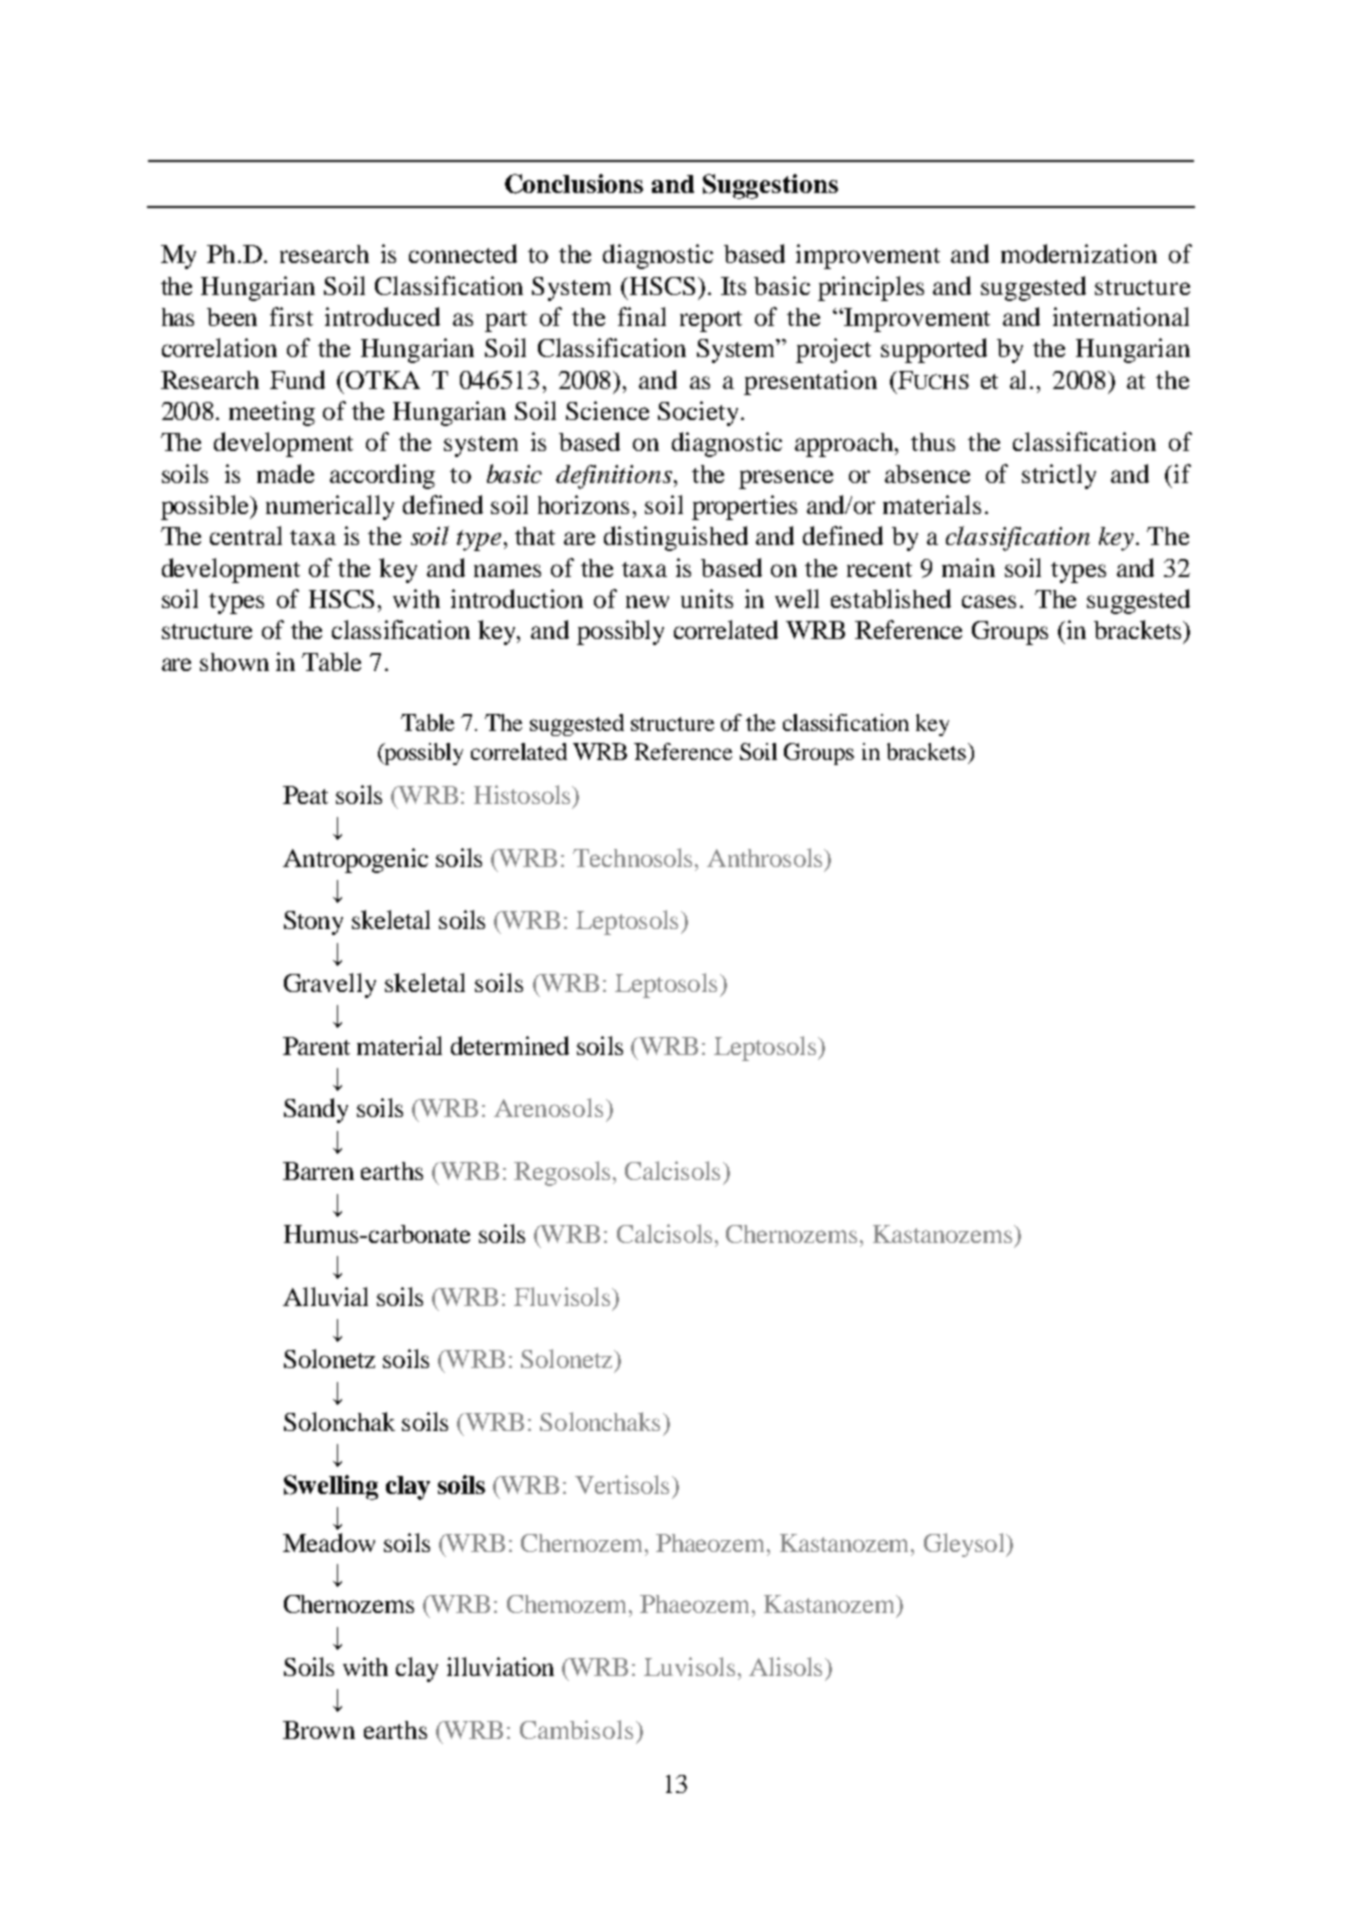 The height and width of the screenshot is (1912, 1351). What do you see at coordinates (291, 316) in the screenshot?
I see `first` at bounding box center [291, 316].
